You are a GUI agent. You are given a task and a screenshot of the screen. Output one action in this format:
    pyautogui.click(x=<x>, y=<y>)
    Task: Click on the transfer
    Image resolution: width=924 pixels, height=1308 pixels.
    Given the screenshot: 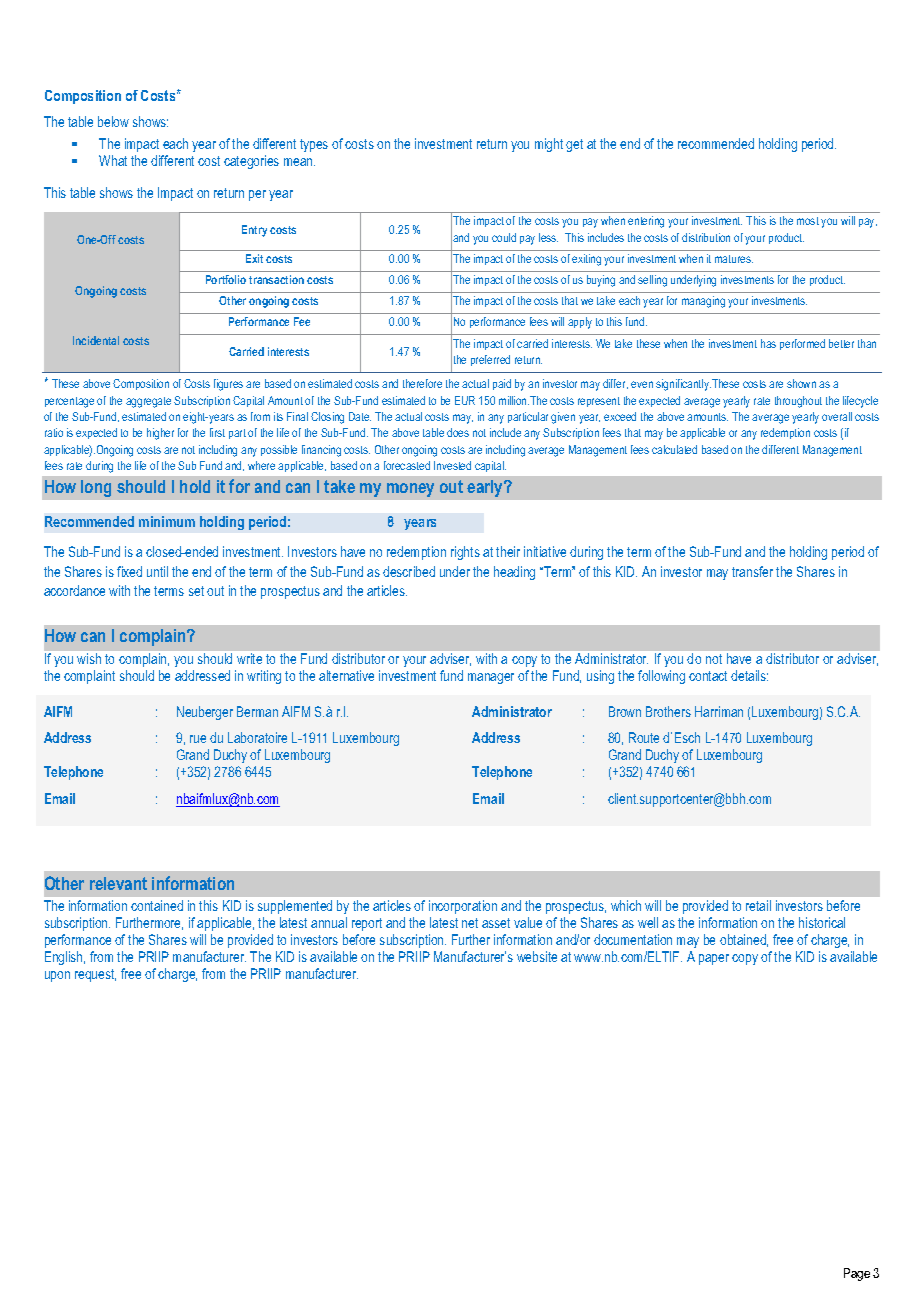 What is the action you would take?
    pyautogui.click(x=752, y=571)
